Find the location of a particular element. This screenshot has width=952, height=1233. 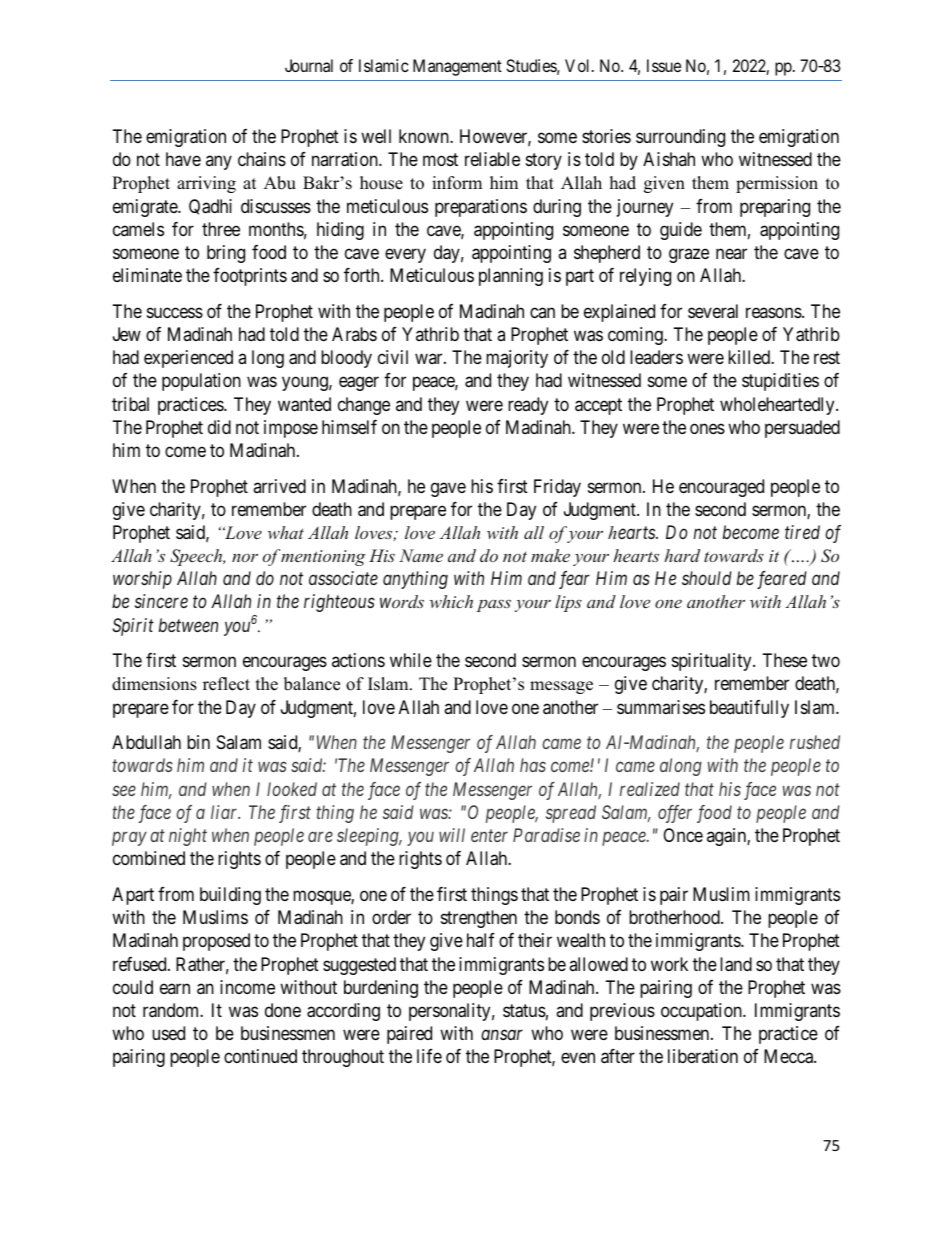

continued is located at coordinates (260, 1056).
